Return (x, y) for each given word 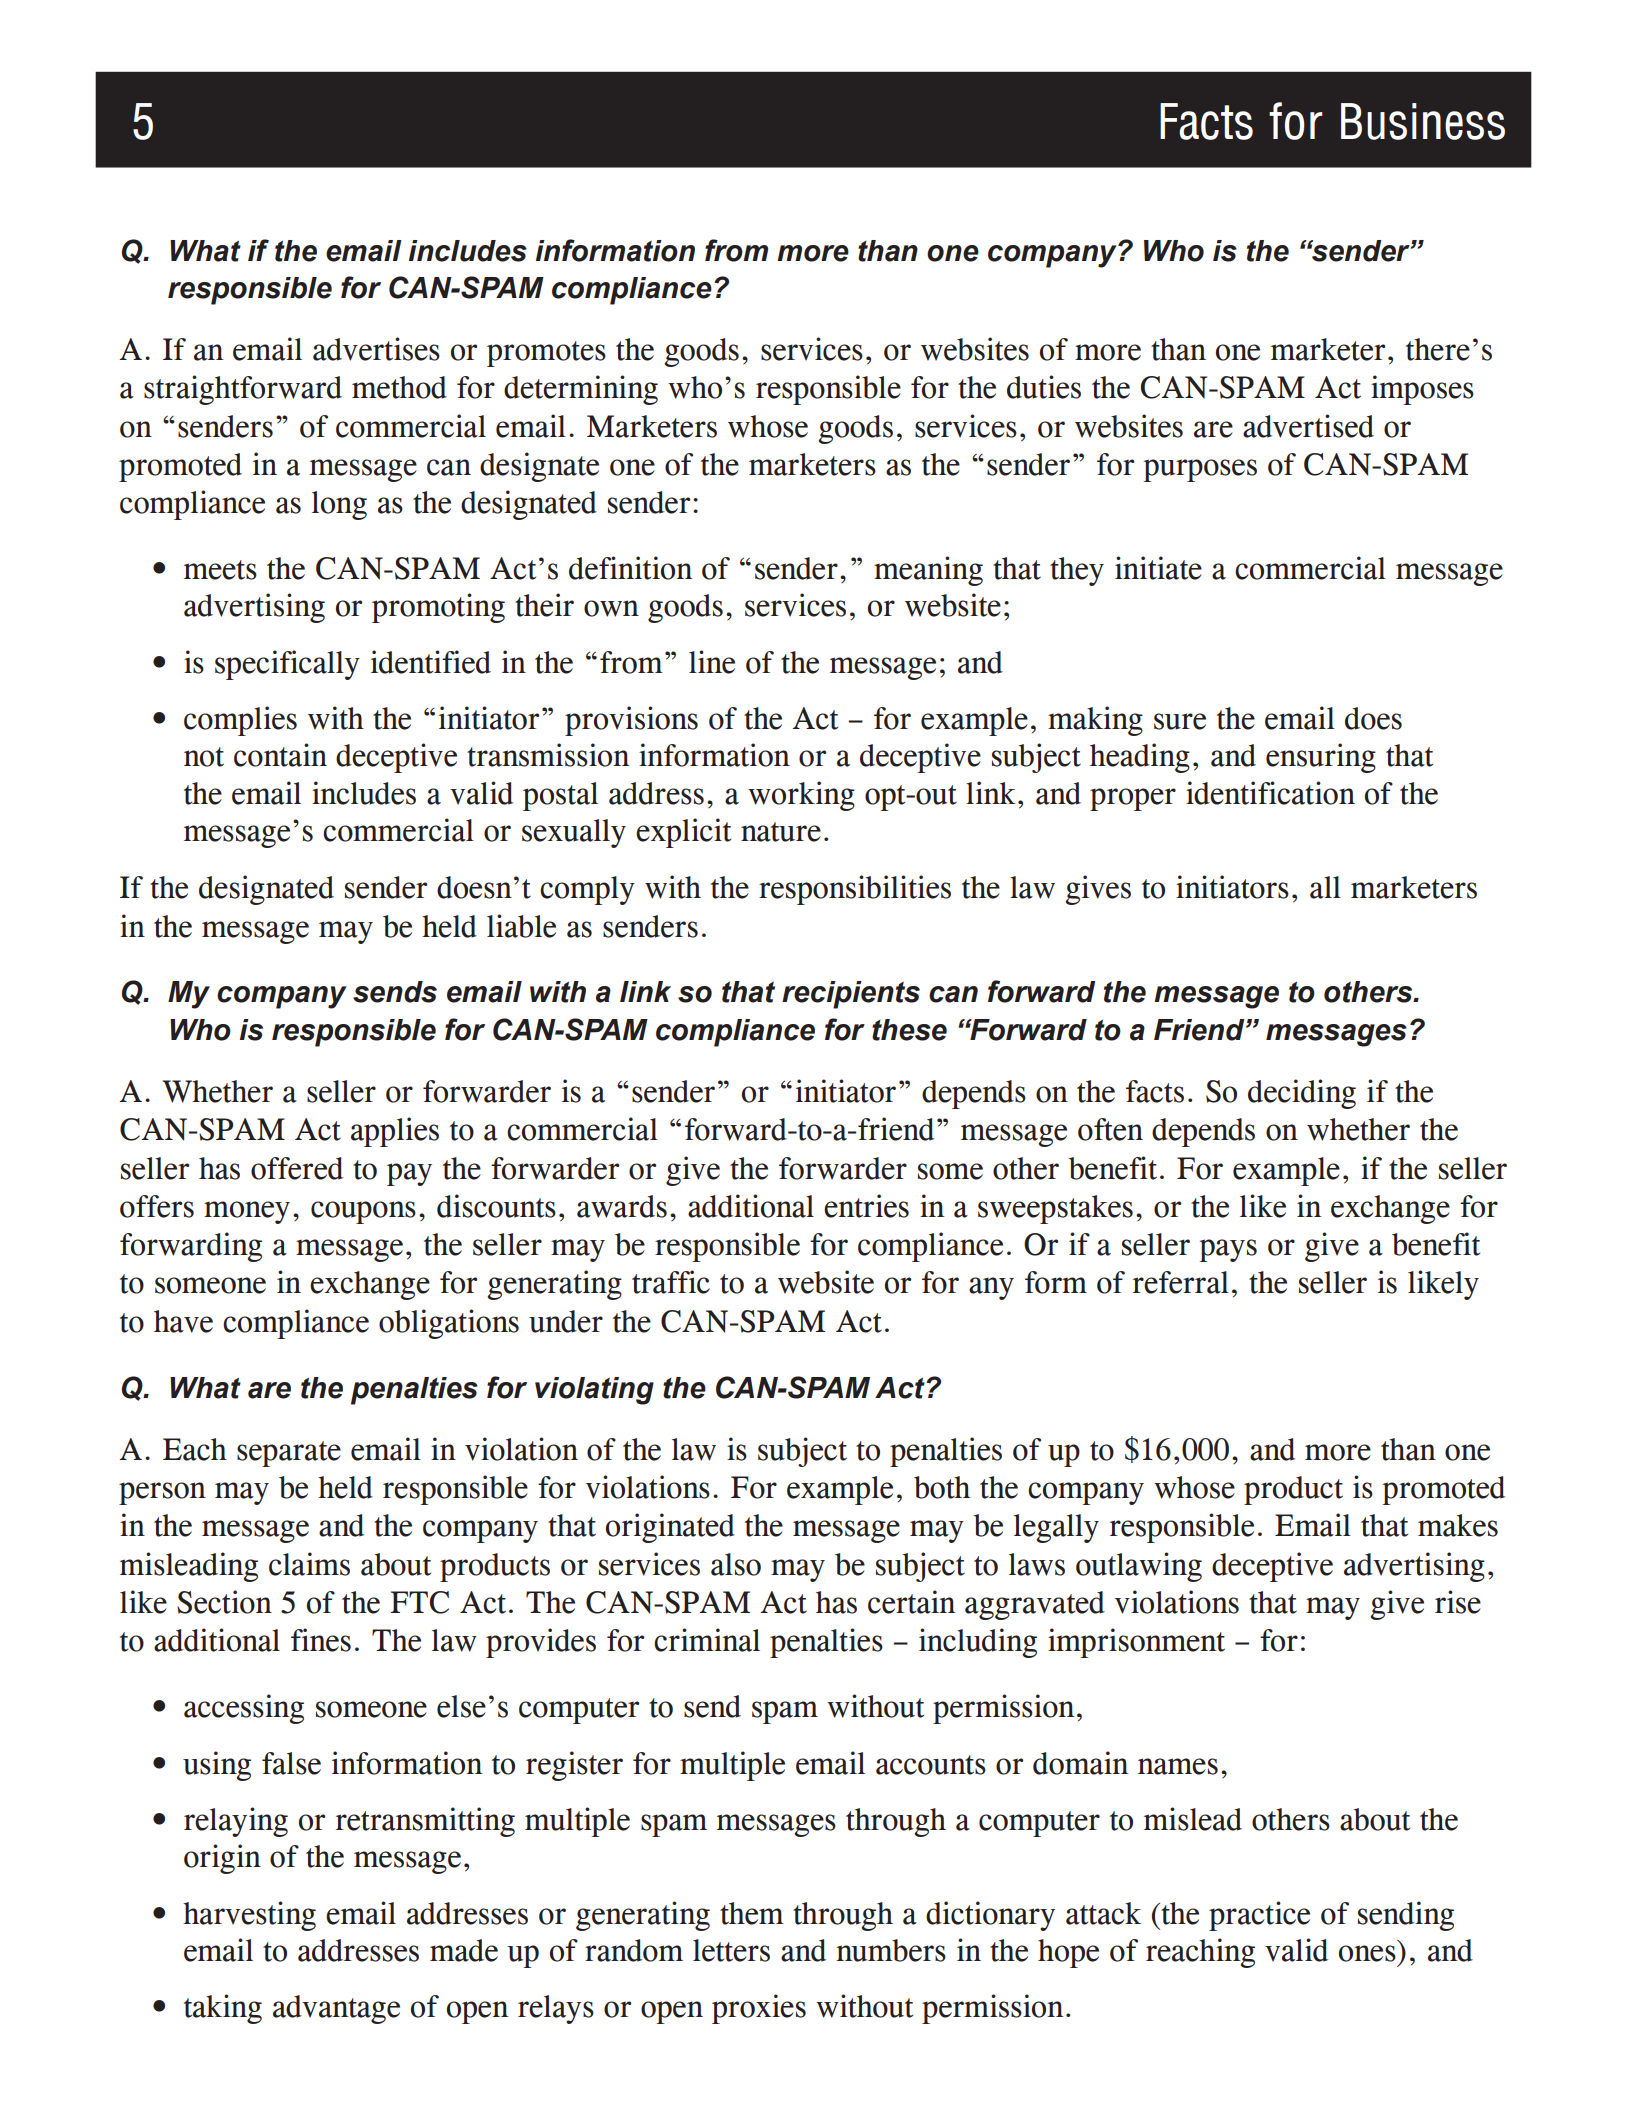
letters (731, 1950)
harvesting (249, 1916)
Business (1423, 121)
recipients (851, 995)
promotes (546, 354)
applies (395, 1132)
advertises (376, 349)
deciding (1302, 1094)
